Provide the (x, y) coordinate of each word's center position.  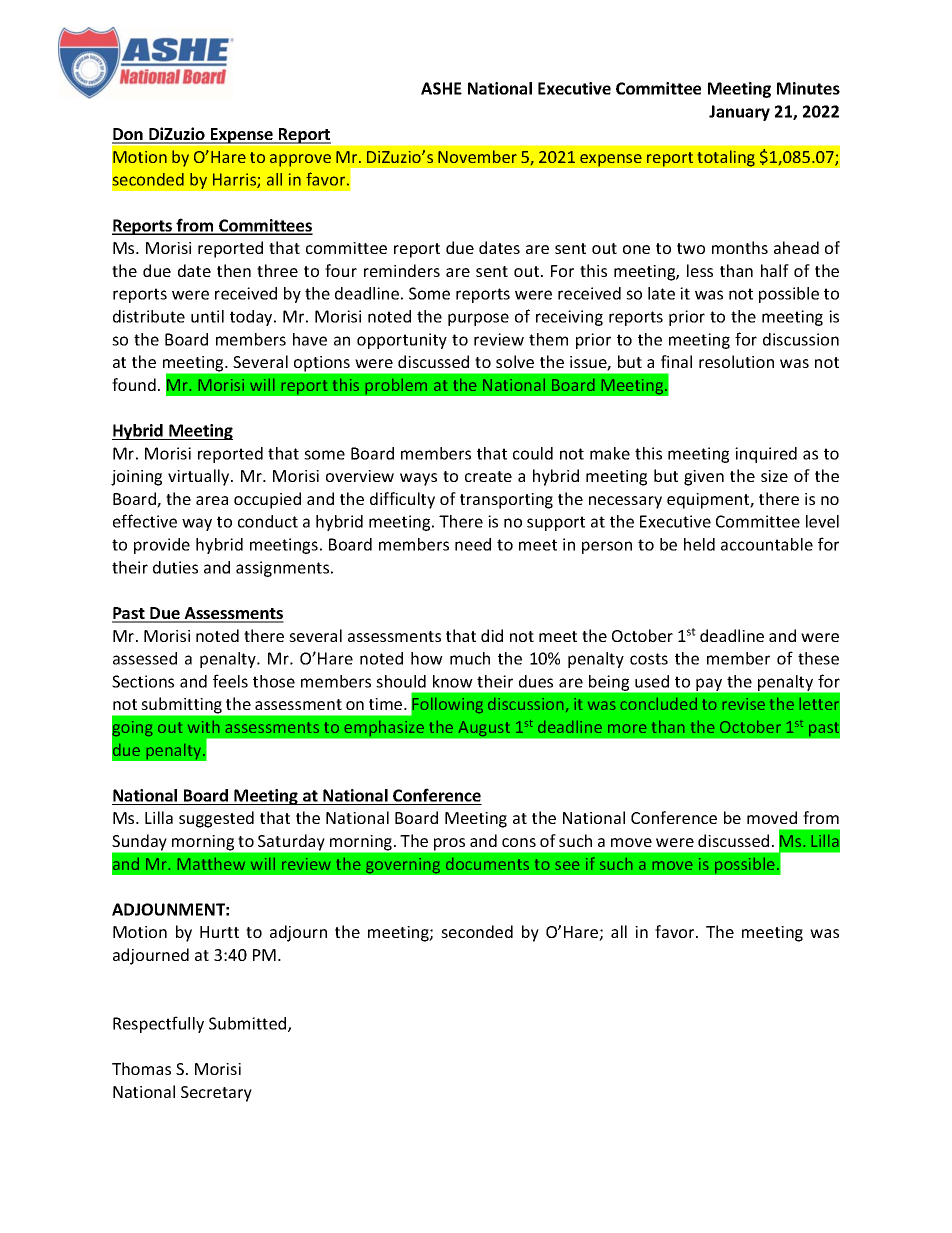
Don (128, 135)
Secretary (216, 1094)
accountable (767, 544)
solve (515, 361)
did (492, 635)
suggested (216, 819)
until (207, 316)
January (739, 113)
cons (519, 842)
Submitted (249, 1024)
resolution (736, 361)
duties (175, 567)
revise (744, 704)
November (477, 156)
